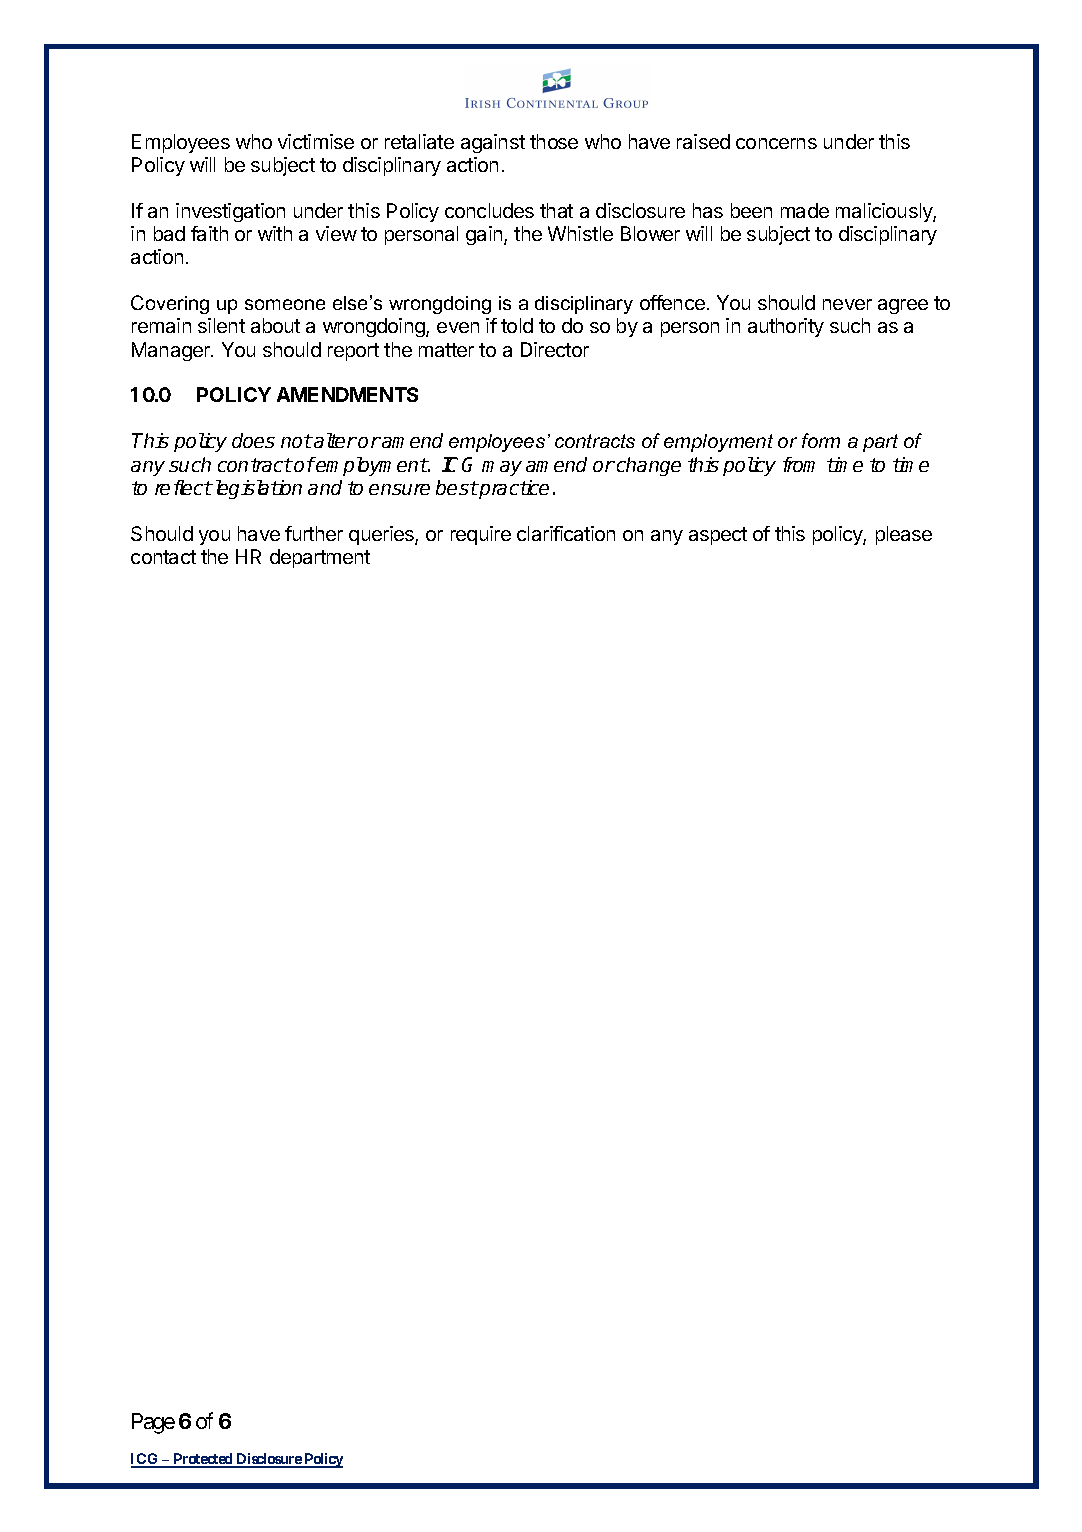 Image resolution: width=1082 pixels, height=1532 pixels. I want to click on practice, so click(513, 489).
